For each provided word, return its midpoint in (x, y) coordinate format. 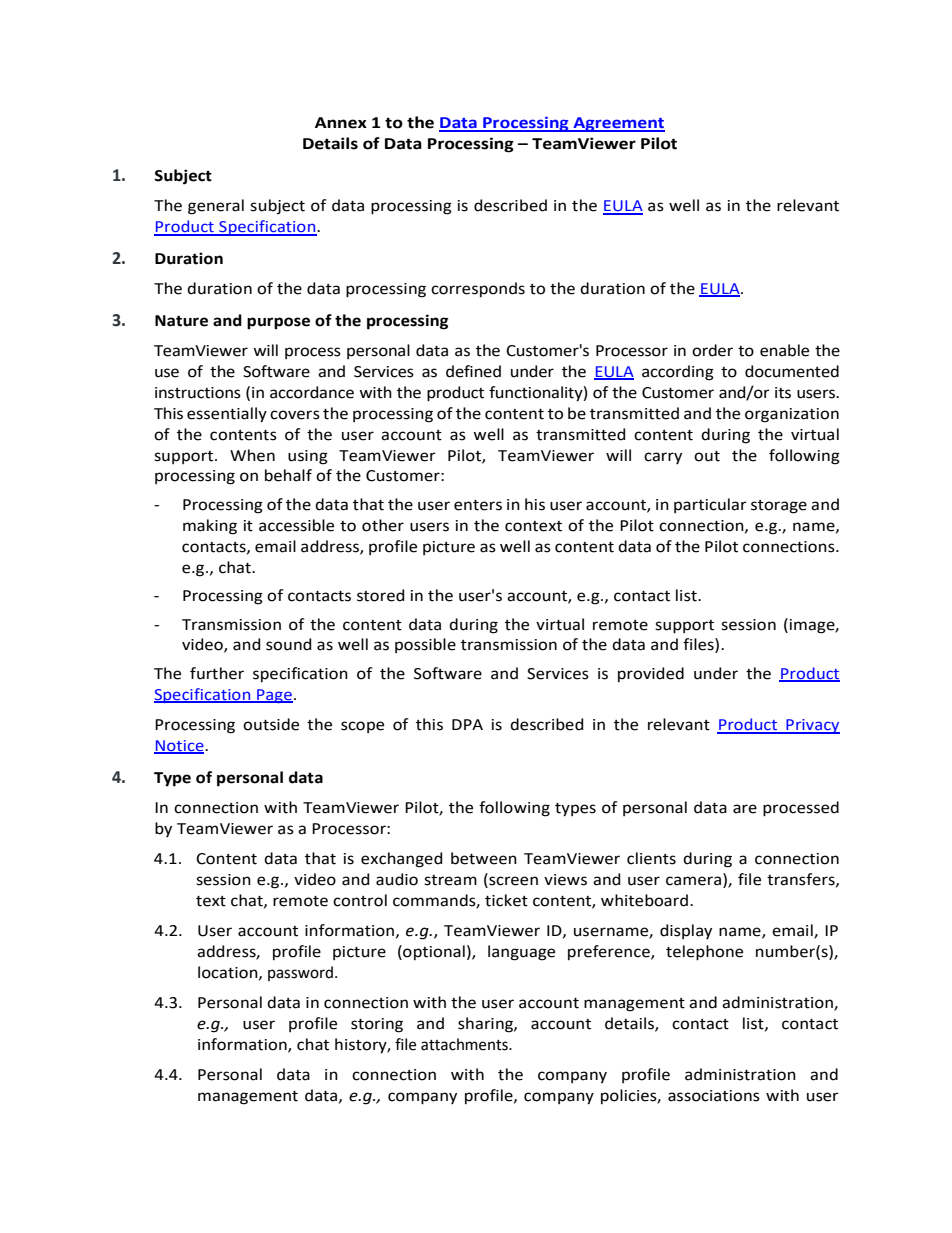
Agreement (618, 124)
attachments (465, 1044)
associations (714, 1096)
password (300, 973)
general (216, 207)
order (712, 350)
